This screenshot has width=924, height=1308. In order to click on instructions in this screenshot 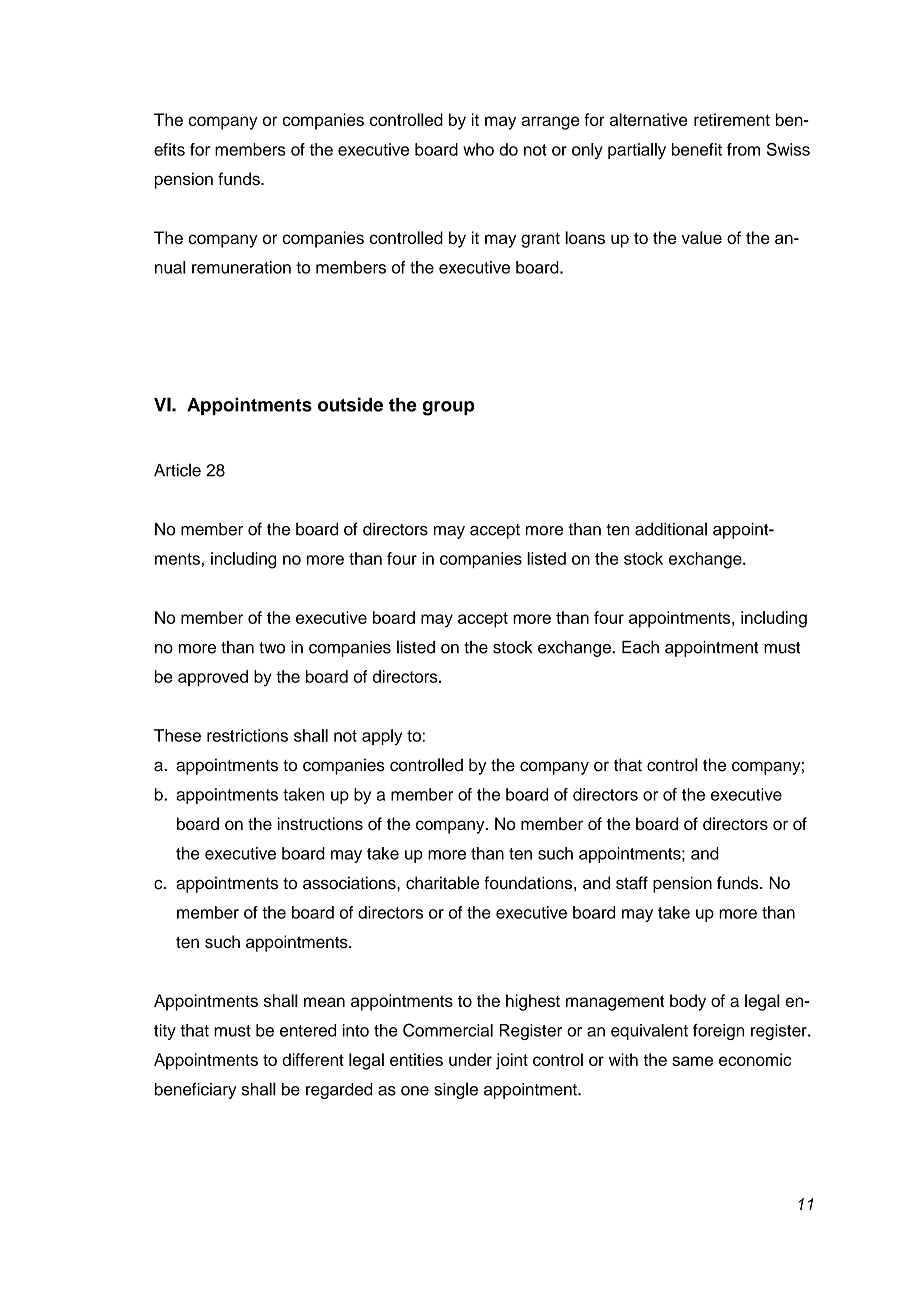, I will do `click(320, 823)`.
